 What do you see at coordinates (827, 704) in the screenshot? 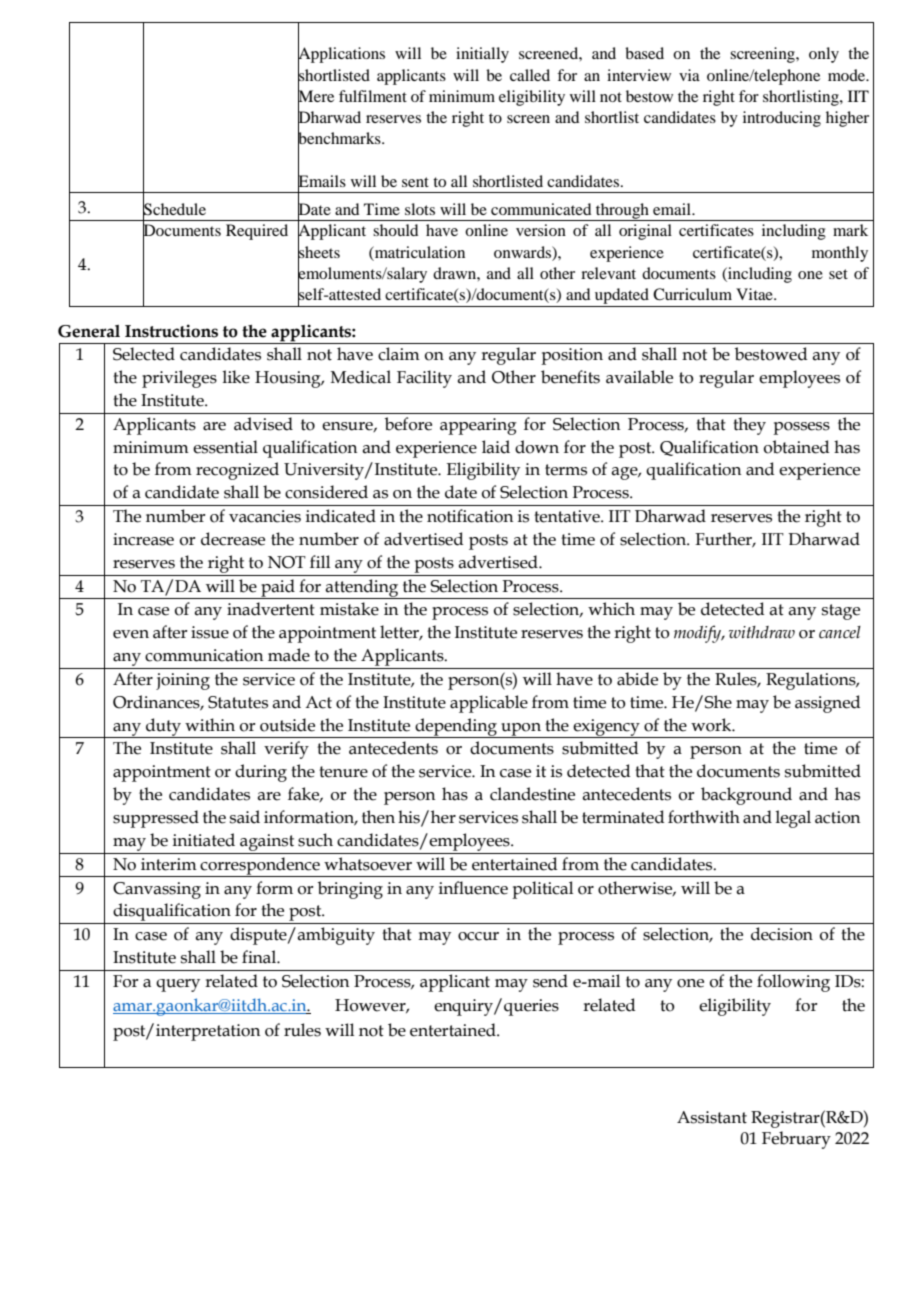
I see `assigned` at bounding box center [827, 704].
